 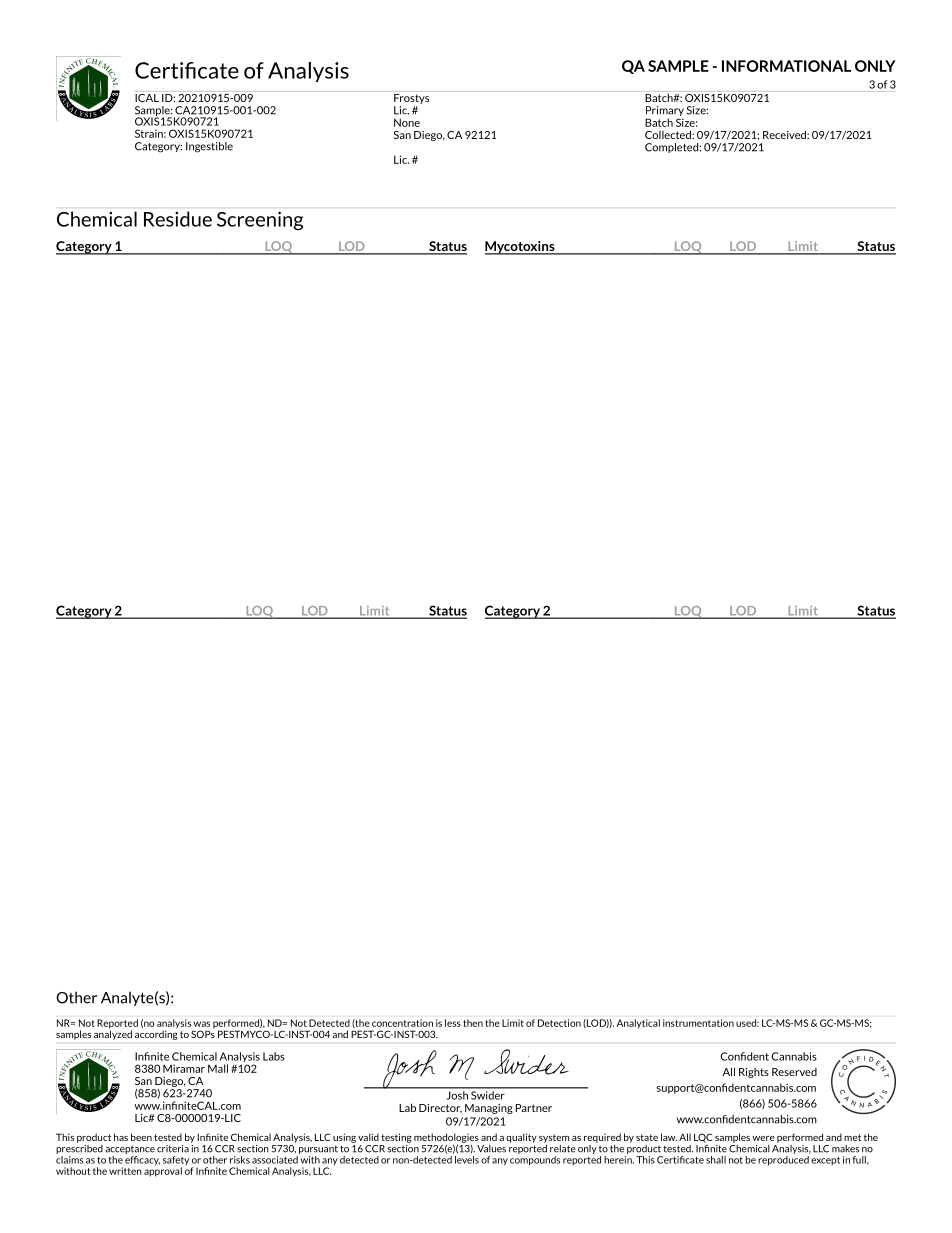 I want to click on Screening, so click(x=260, y=221).
